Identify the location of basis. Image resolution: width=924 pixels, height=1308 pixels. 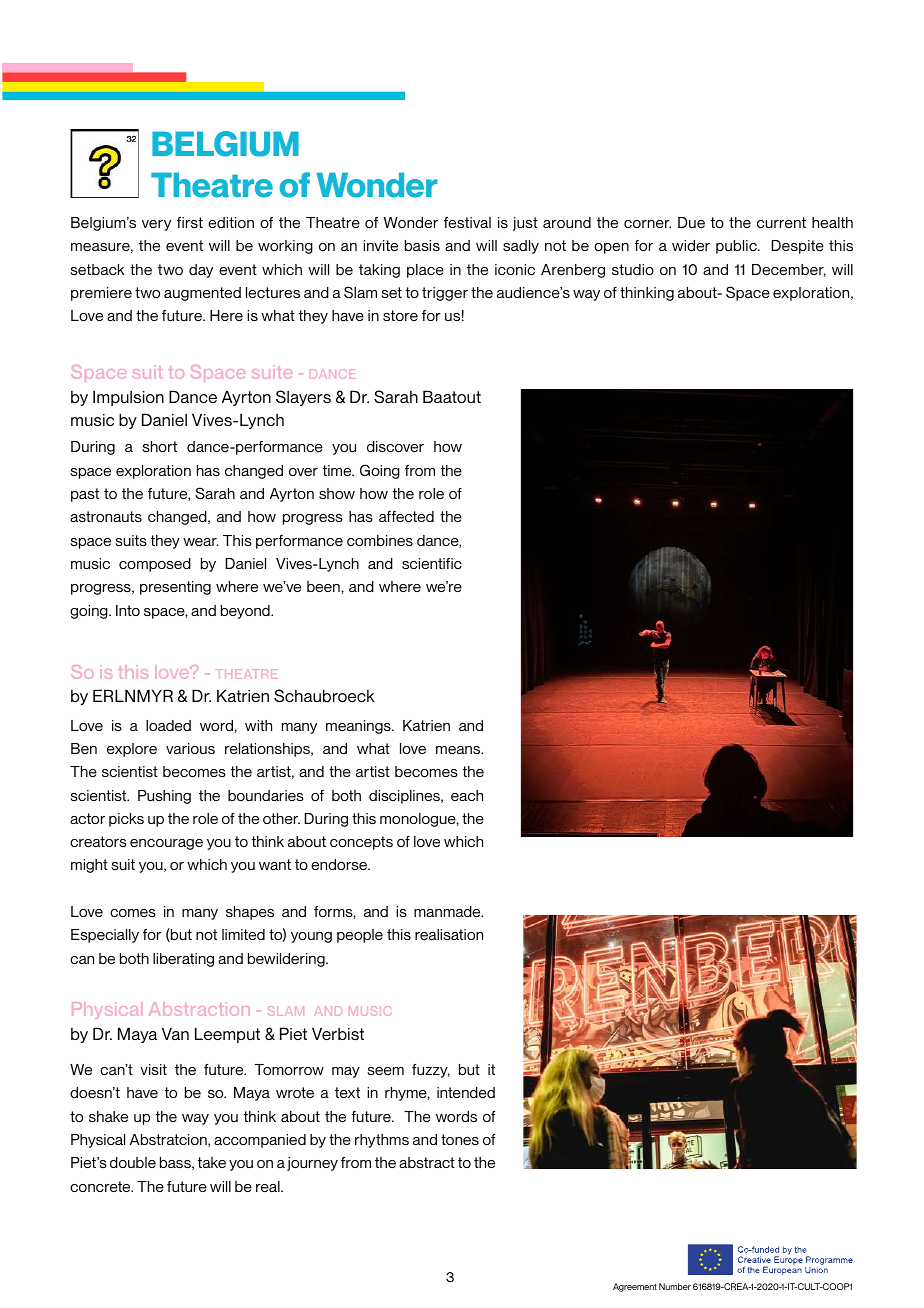
(422, 245).
